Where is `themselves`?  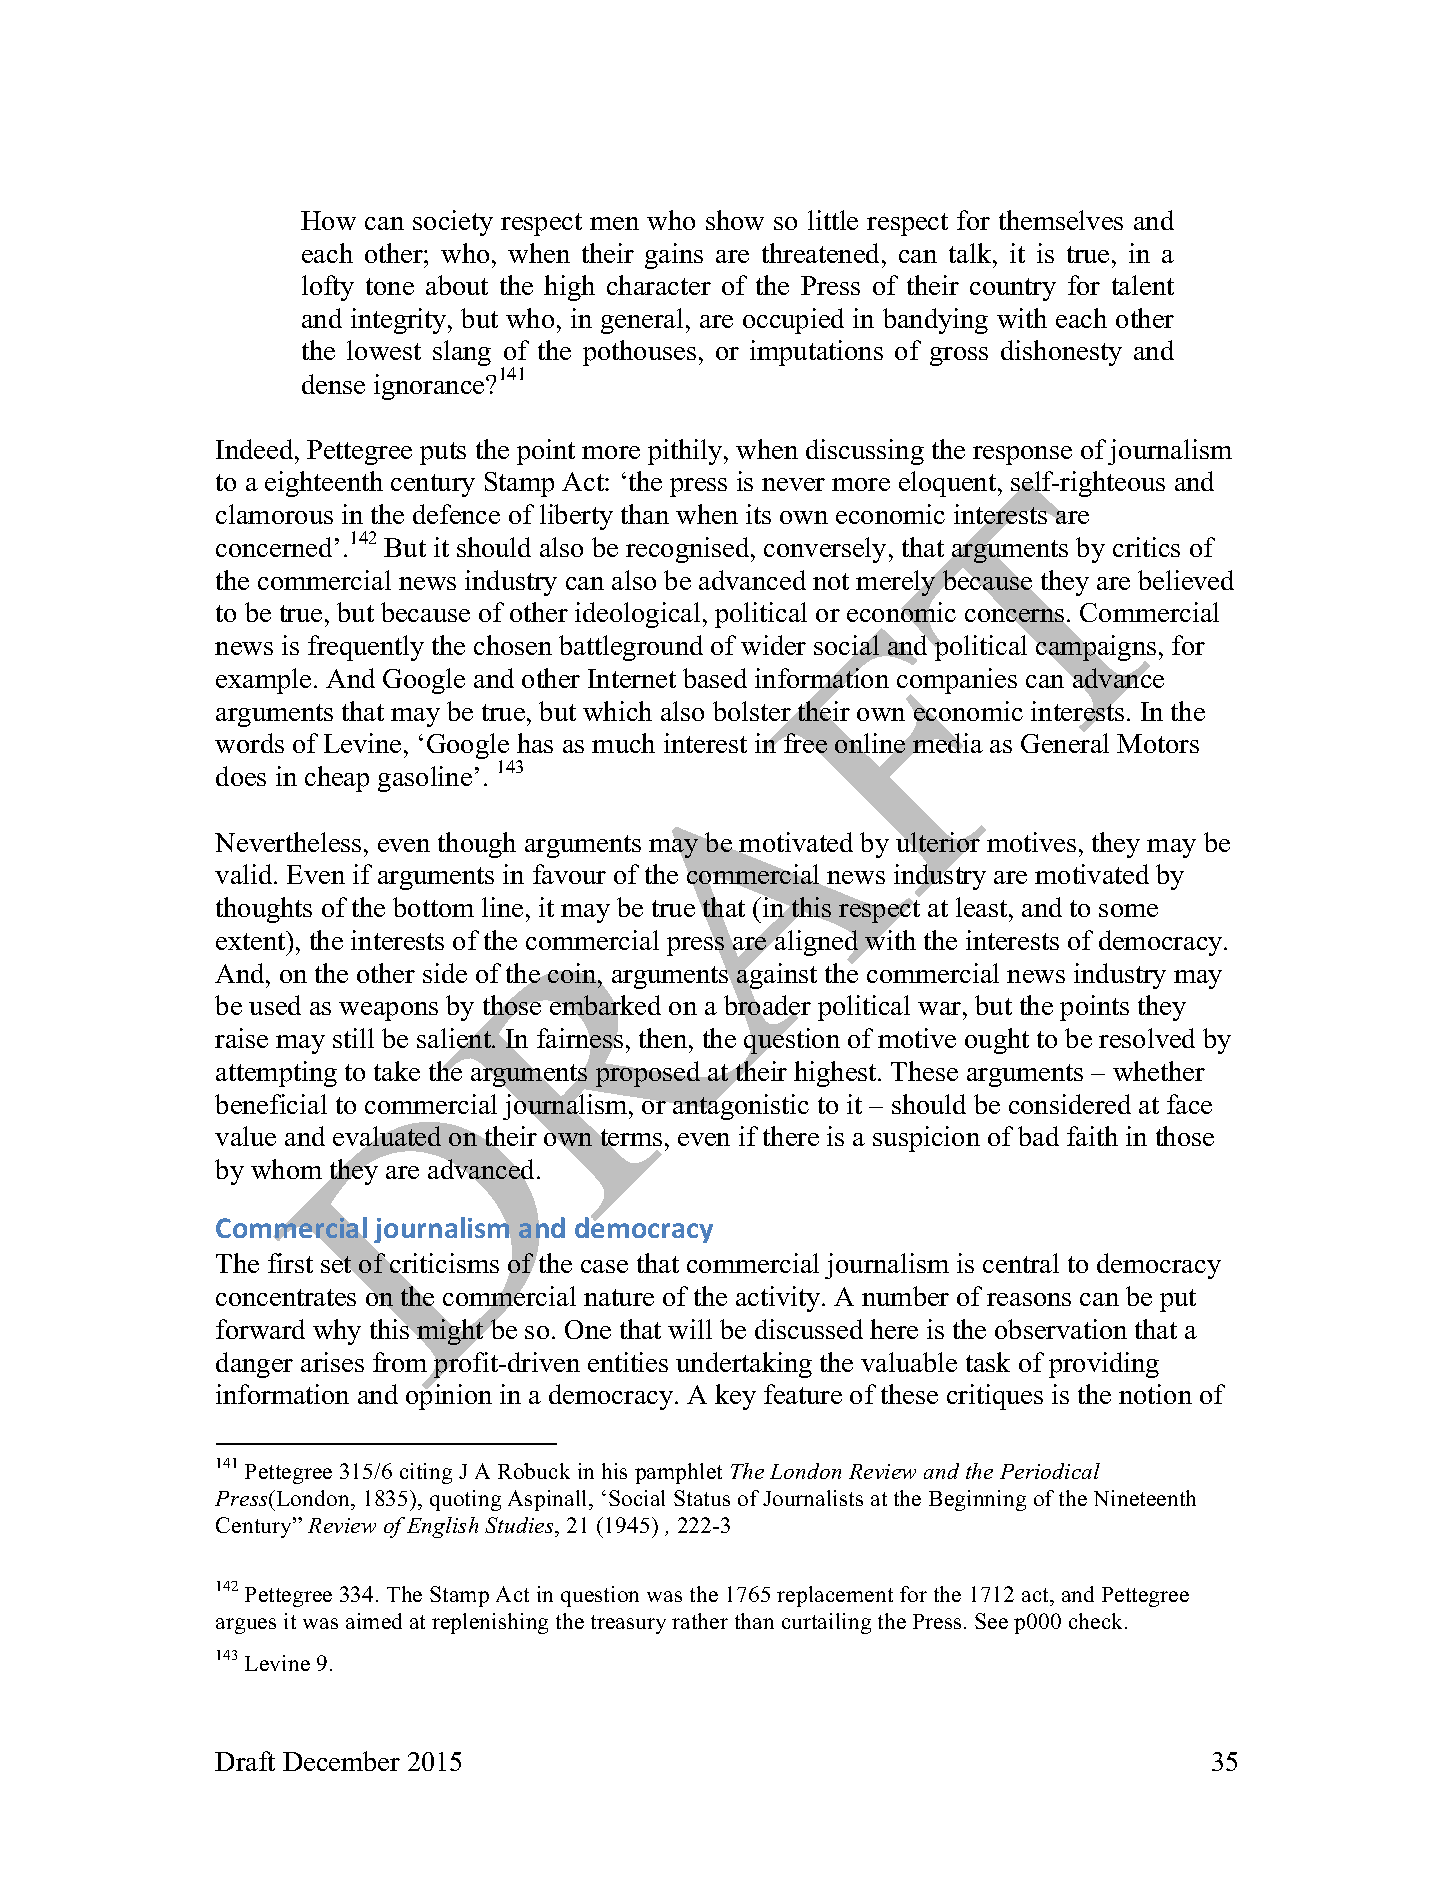 themselves is located at coordinates (1061, 220).
